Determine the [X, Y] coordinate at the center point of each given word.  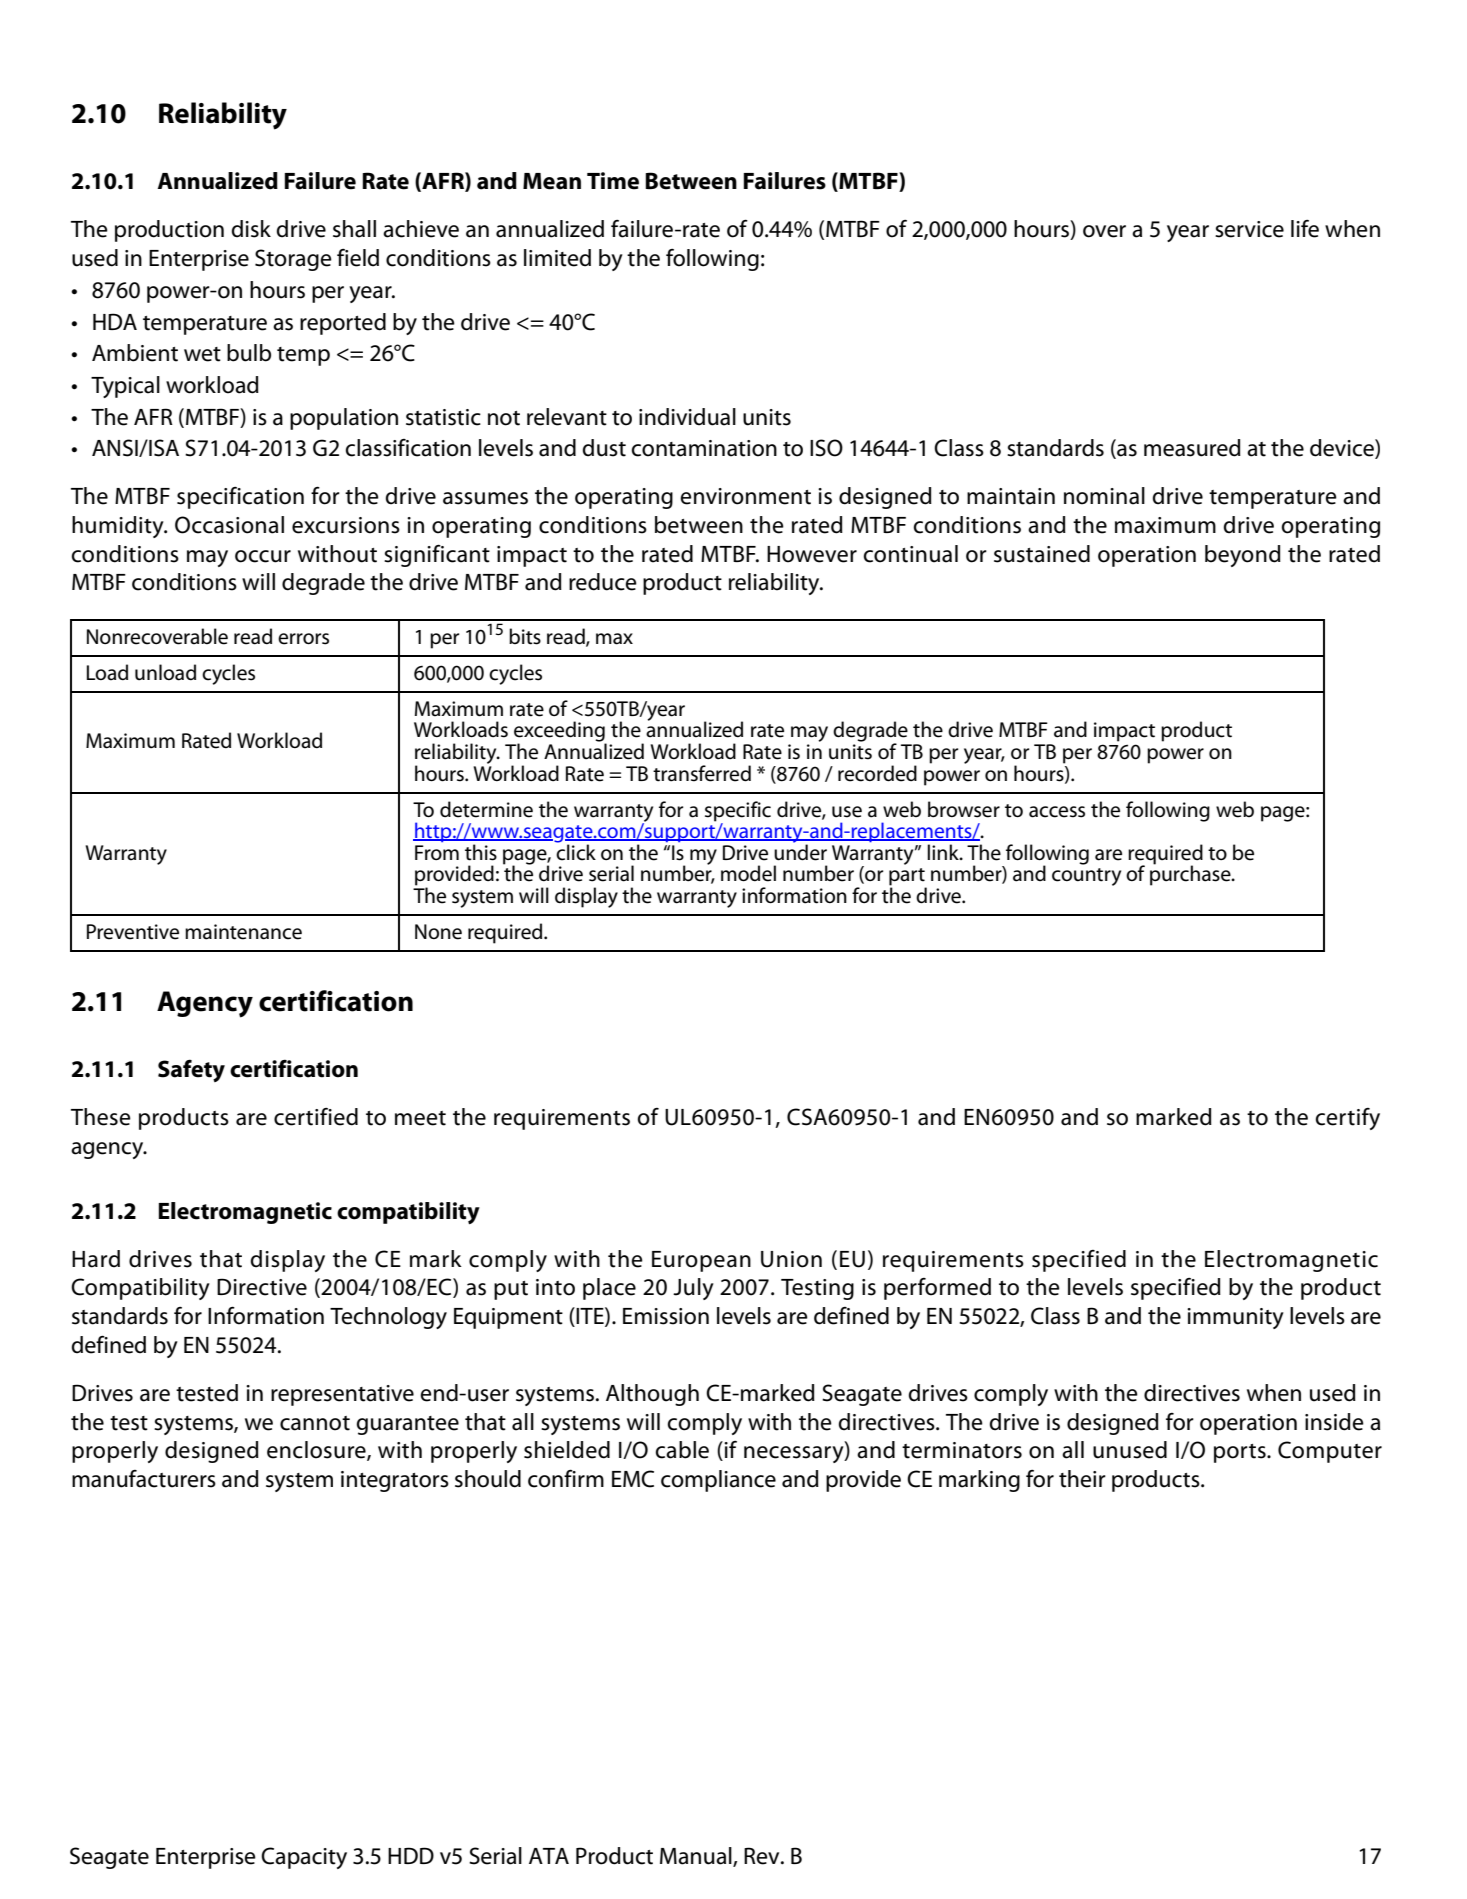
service [1249, 229]
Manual [697, 1857]
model [748, 873]
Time [613, 181]
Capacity [304, 1858]
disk [251, 229]
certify [1347, 1119]
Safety [191, 1070]
